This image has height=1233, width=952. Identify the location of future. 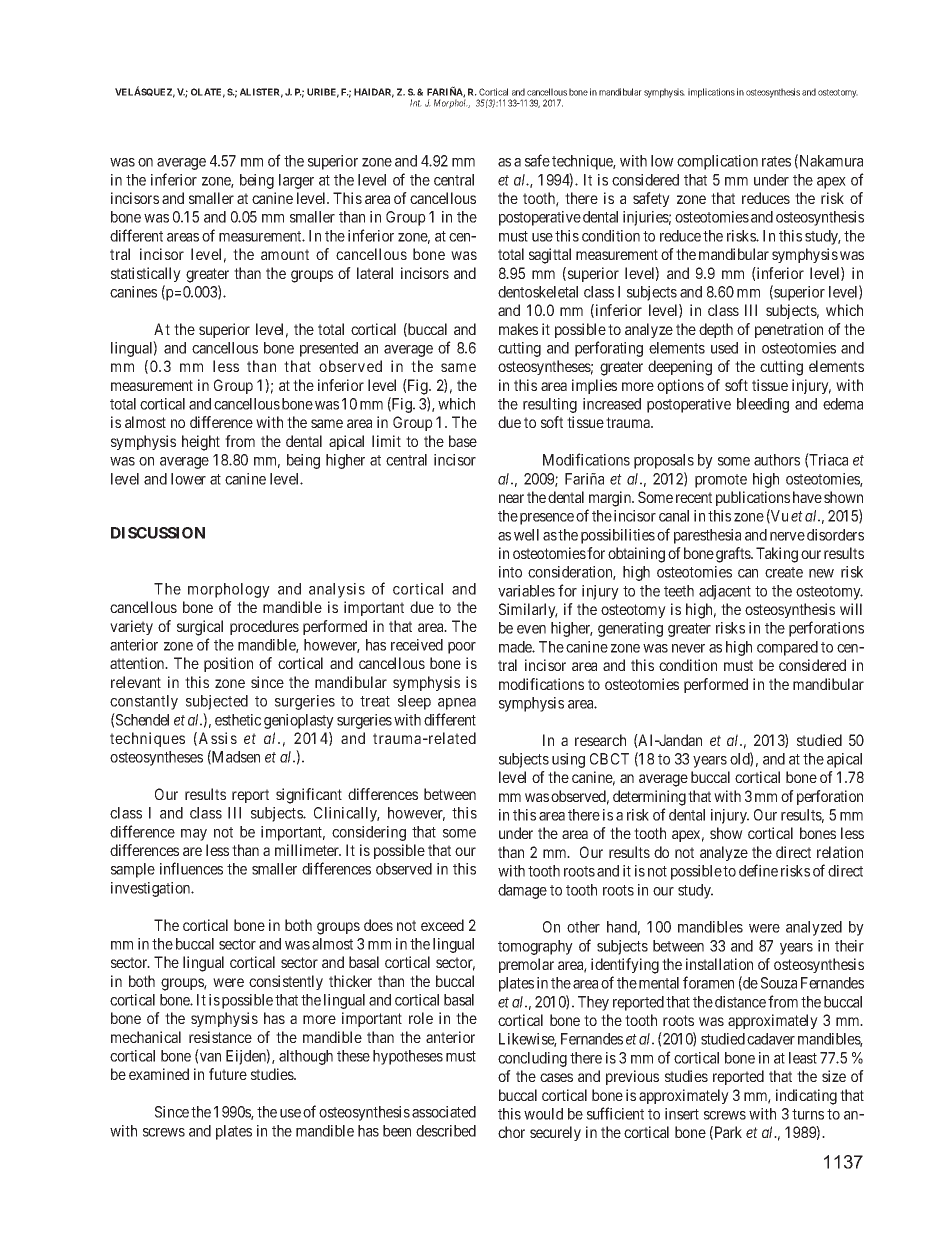
(228, 1074).
